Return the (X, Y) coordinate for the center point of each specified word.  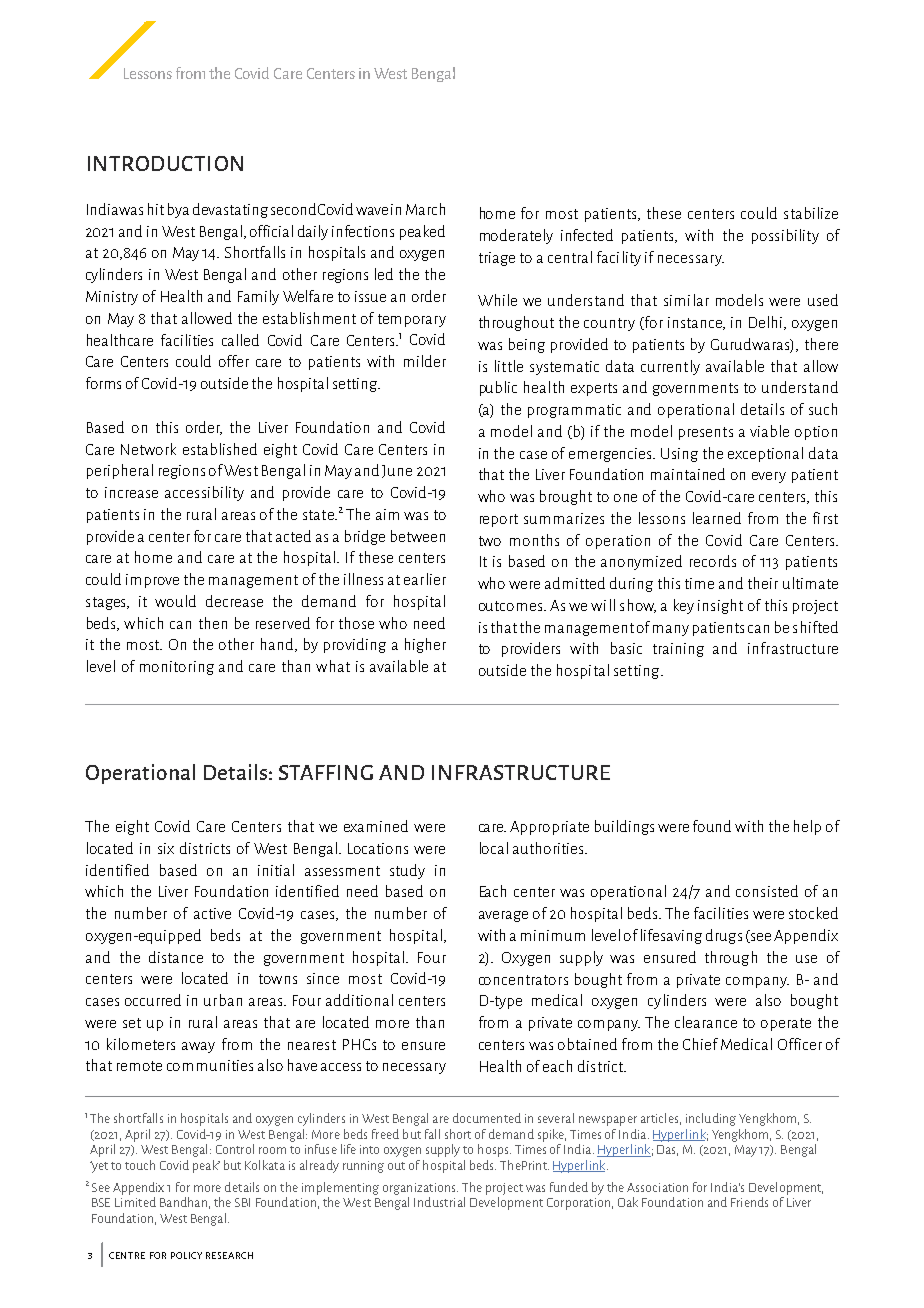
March (425, 209)
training (678, 650)
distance (176, 957)
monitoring (177, 668)
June (397, 471)
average (503, 916)
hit (156, 209)
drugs (724, 936)
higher (425, 645)
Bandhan (183, 1202)
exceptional (765, 454)
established (220, 449)
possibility (785, 236)
